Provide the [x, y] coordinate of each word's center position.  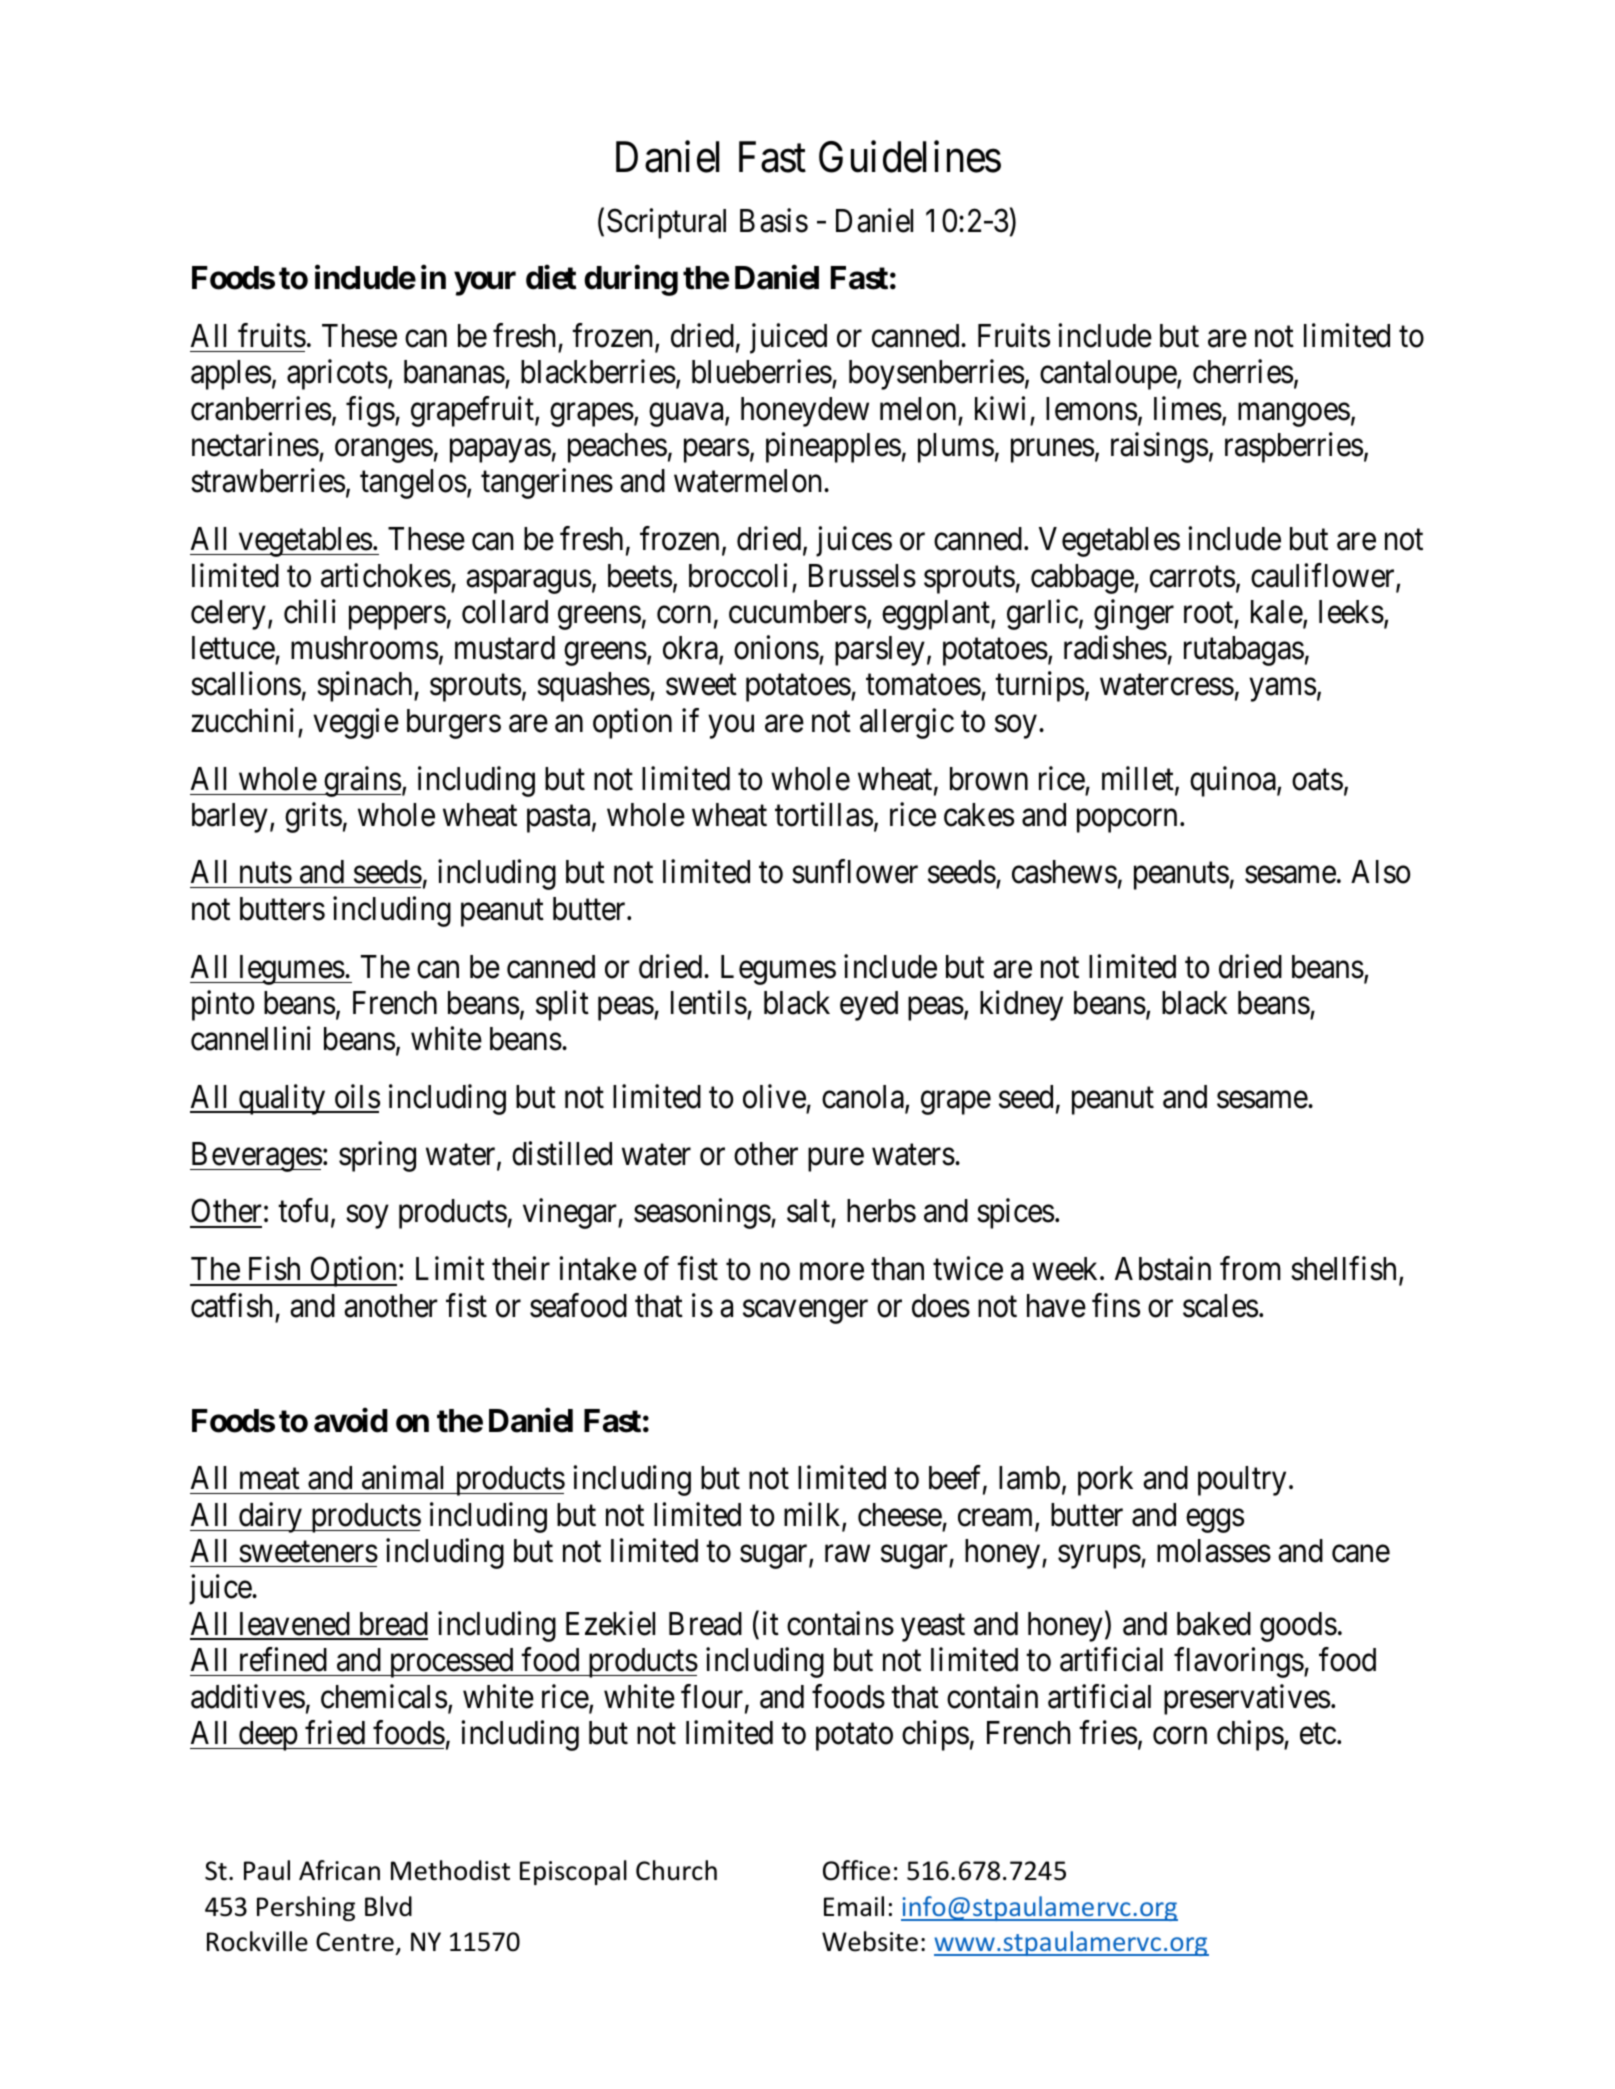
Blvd [388, 1906]
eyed [869, 1006]
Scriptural [666, 223]
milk [813, 1515]
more [832, 1272]
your [485, 284]
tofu [303, 1211]
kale [1277, 613]
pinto [223, 1005]
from [1250, 1269]
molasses [1214, 1551]
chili [310, 611]
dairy [271, 1517]
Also [1380, 872]
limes [1188, 408]
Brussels [862, 576]
